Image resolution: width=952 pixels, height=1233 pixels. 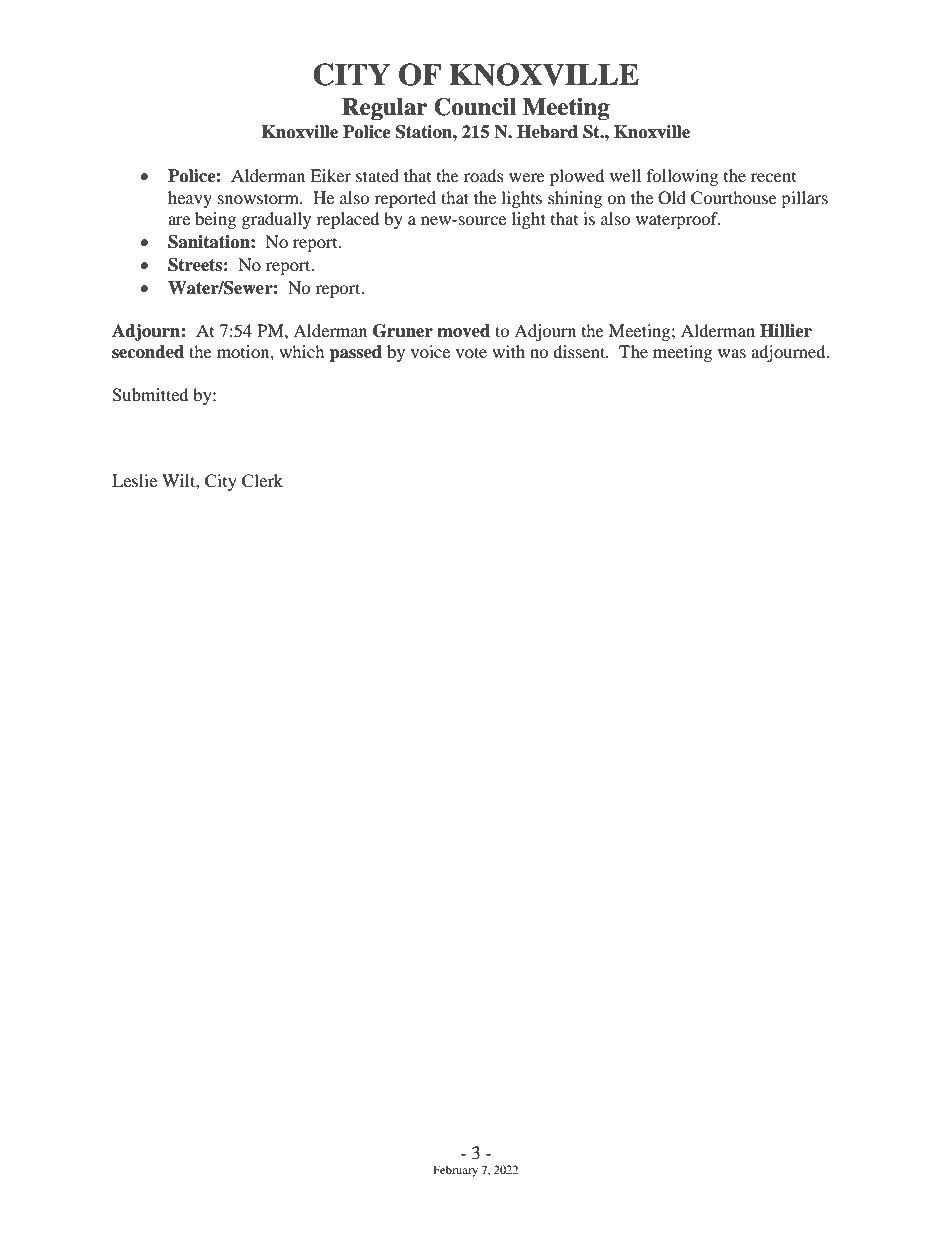 What do you see at coordinates (190, 199) in the document?
I see `heavy` at bounding box center [190, 199].
